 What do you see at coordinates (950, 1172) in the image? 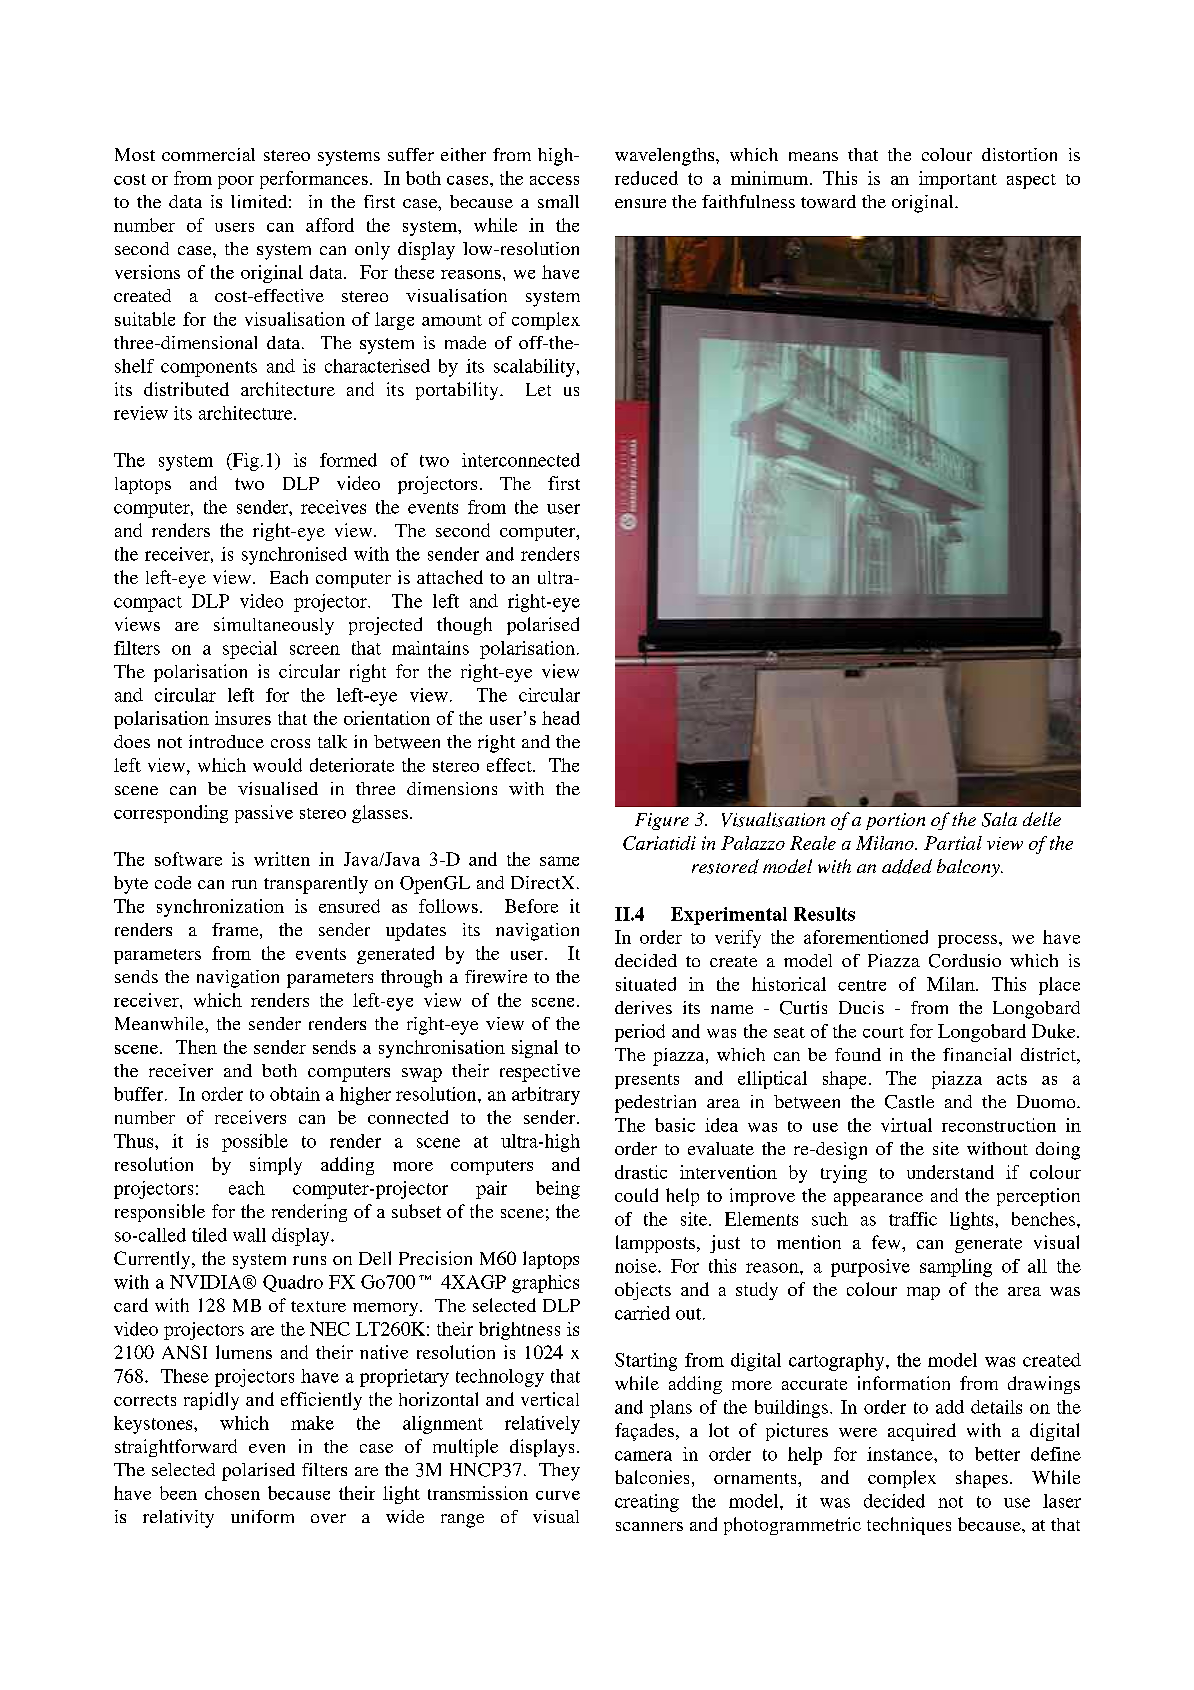
I see `understand` at bounding box center [950, 1172].
